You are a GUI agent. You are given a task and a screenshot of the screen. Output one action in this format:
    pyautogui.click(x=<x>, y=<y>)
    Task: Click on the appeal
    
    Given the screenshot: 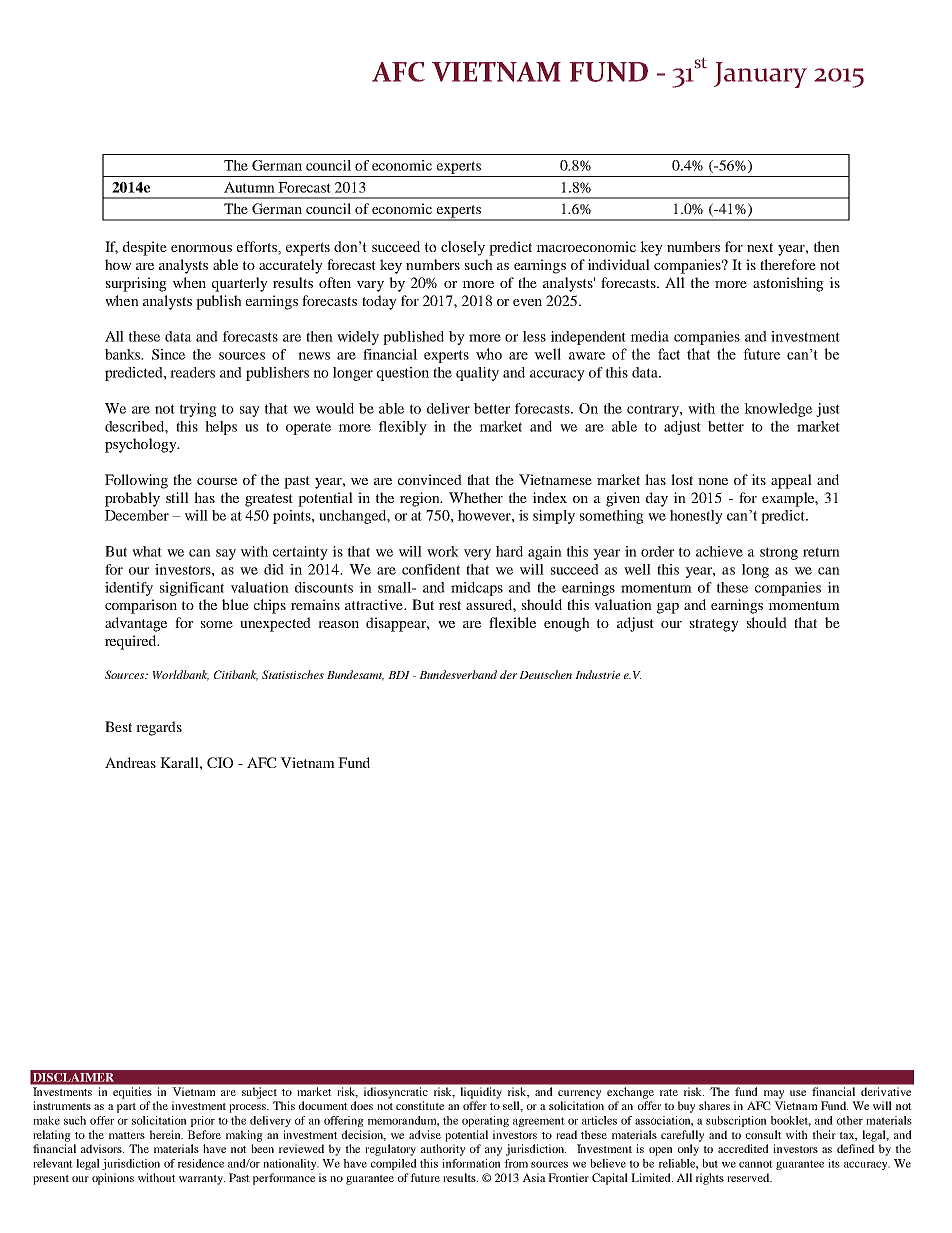 What is the action you would take?
    pyautogui.click(x=791, y=481)
